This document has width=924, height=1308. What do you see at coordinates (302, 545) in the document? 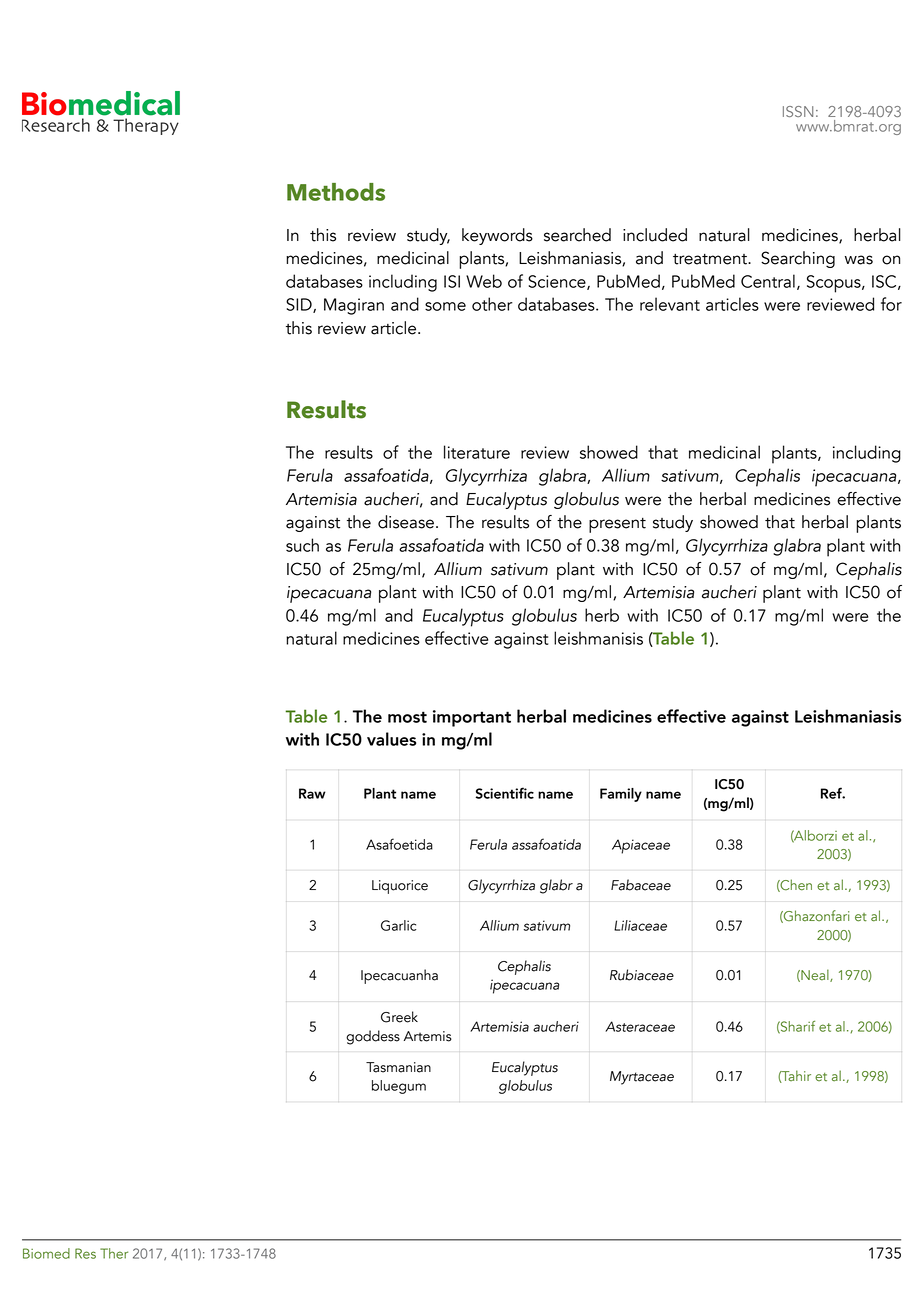
I see `such` at bounding box center [302, 545].
